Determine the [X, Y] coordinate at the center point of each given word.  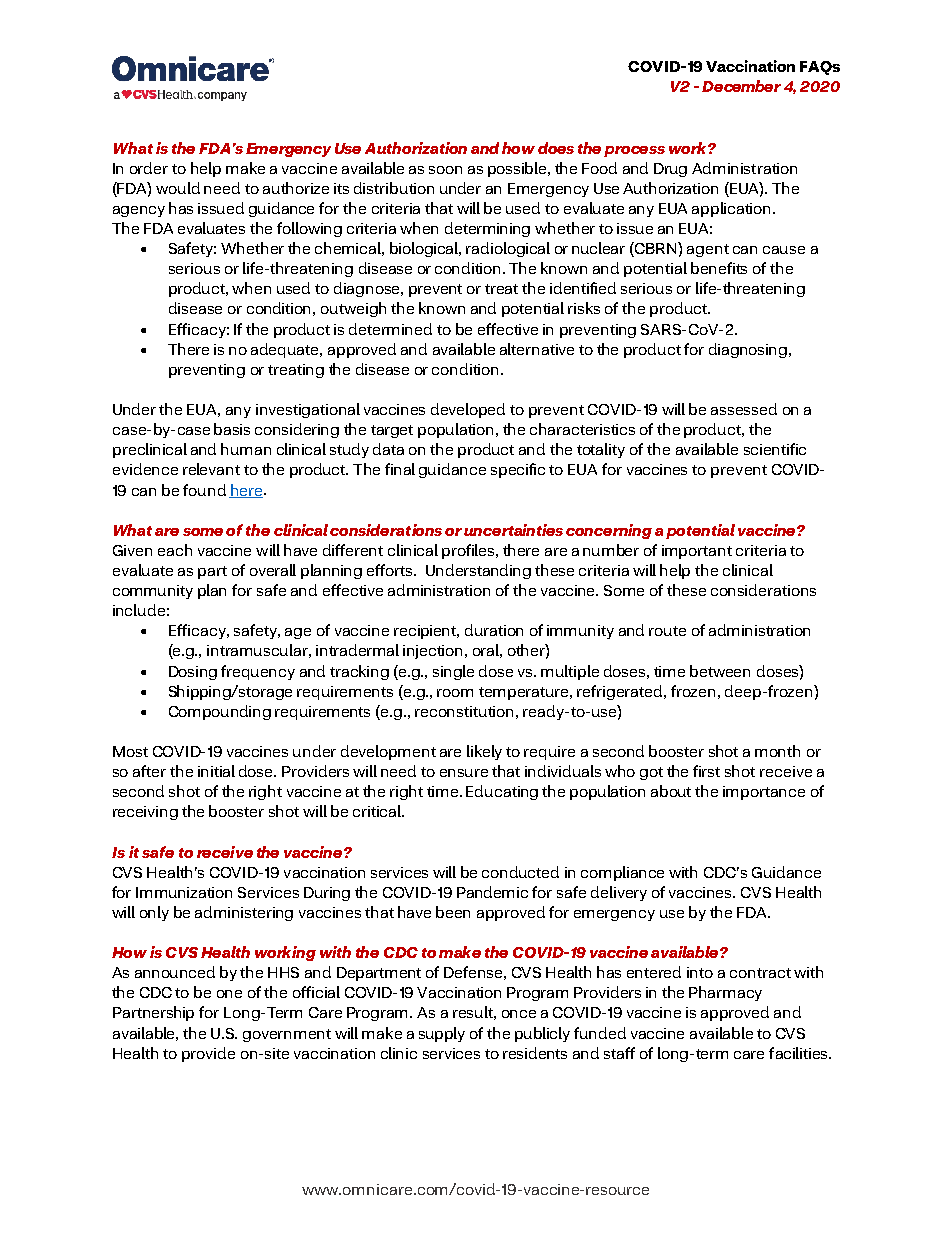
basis [232, 429]
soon [445, 170]
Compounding [220, 712]
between [720, 671]
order [149, 168]
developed [468, 410]
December [741, 86]
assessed [744, 409]
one [229, 994]
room [455, 693]
